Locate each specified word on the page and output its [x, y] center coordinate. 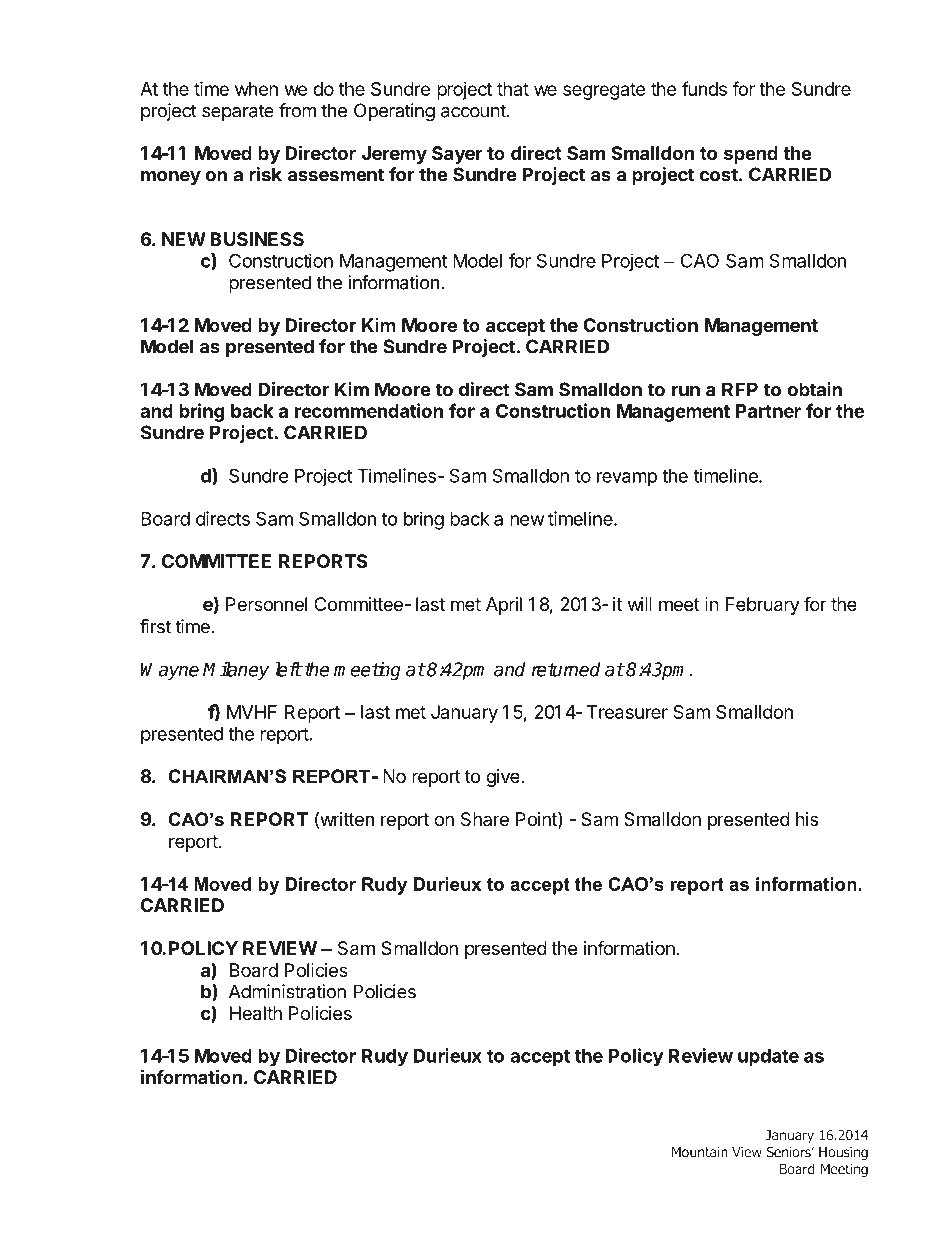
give [504, 778]
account [473, 111]
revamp [627, 479]
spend [751, 155]
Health [256, 1013]
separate [238, 112]
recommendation [369, 410]
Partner [768, 411]
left [288, 669]
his [807, 819]
